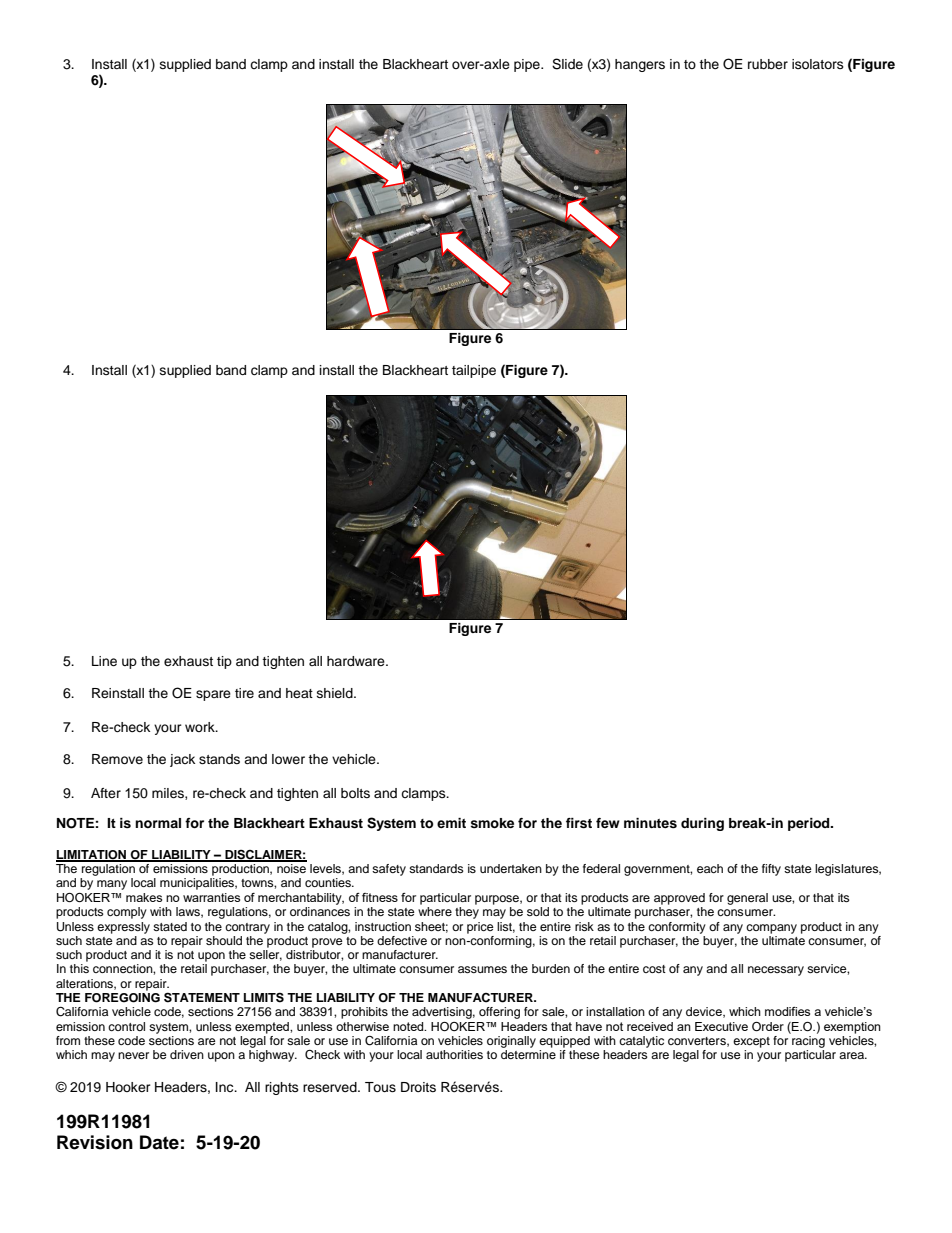 This screenshot has width=952, height=1233. Describe the element at coordinates (640, 65) in the screenshot. I see `hangers` at that location.
